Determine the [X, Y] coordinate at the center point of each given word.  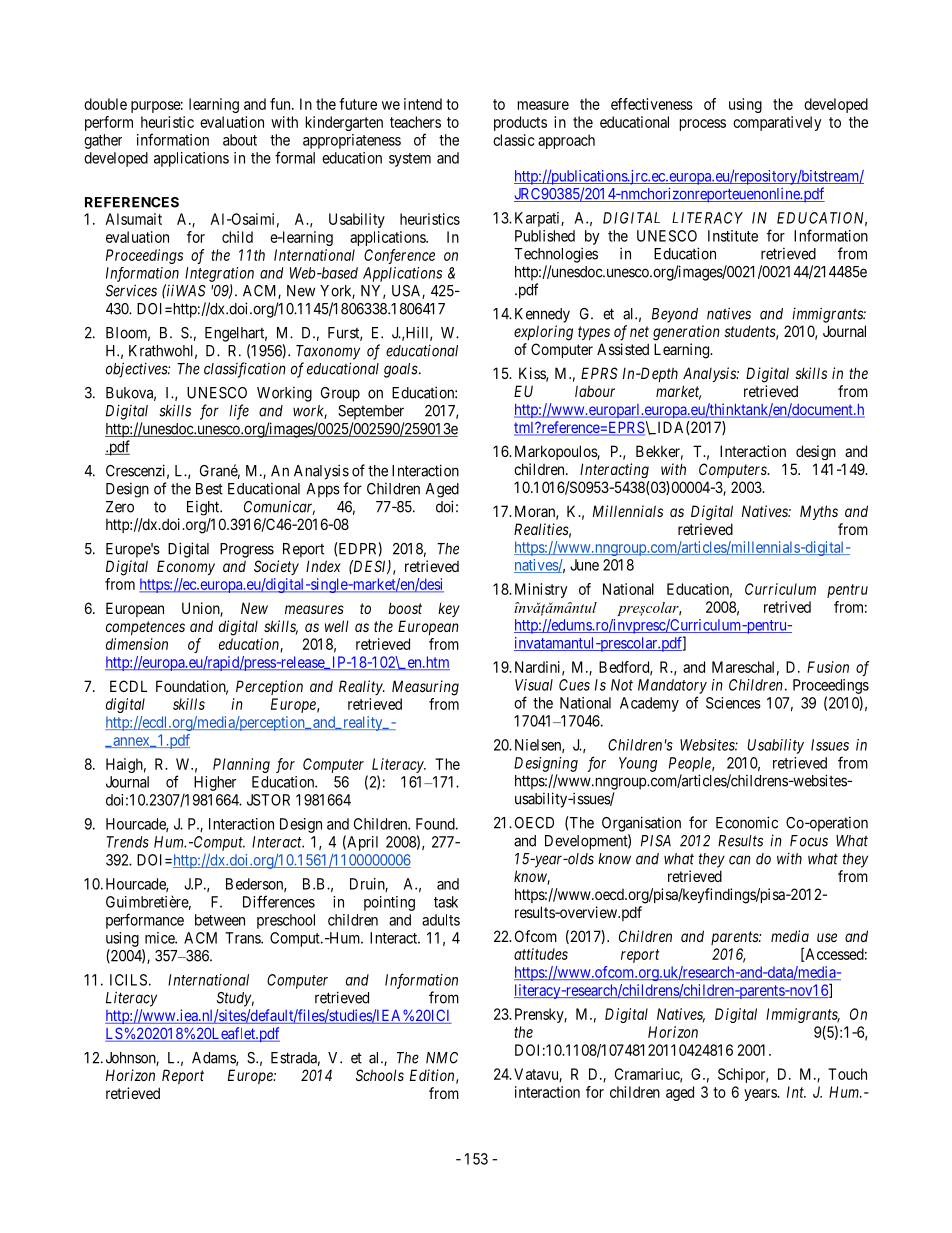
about [240, 140]
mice [160, 938]
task [446, 902]
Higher [215, 783]
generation [686, 333]
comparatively [777, 123]
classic [513, 140]
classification [245, 370]
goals [401, 370]
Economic [747, 822]
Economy [186, 567]
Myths [819, 512]
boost [405, 608]
